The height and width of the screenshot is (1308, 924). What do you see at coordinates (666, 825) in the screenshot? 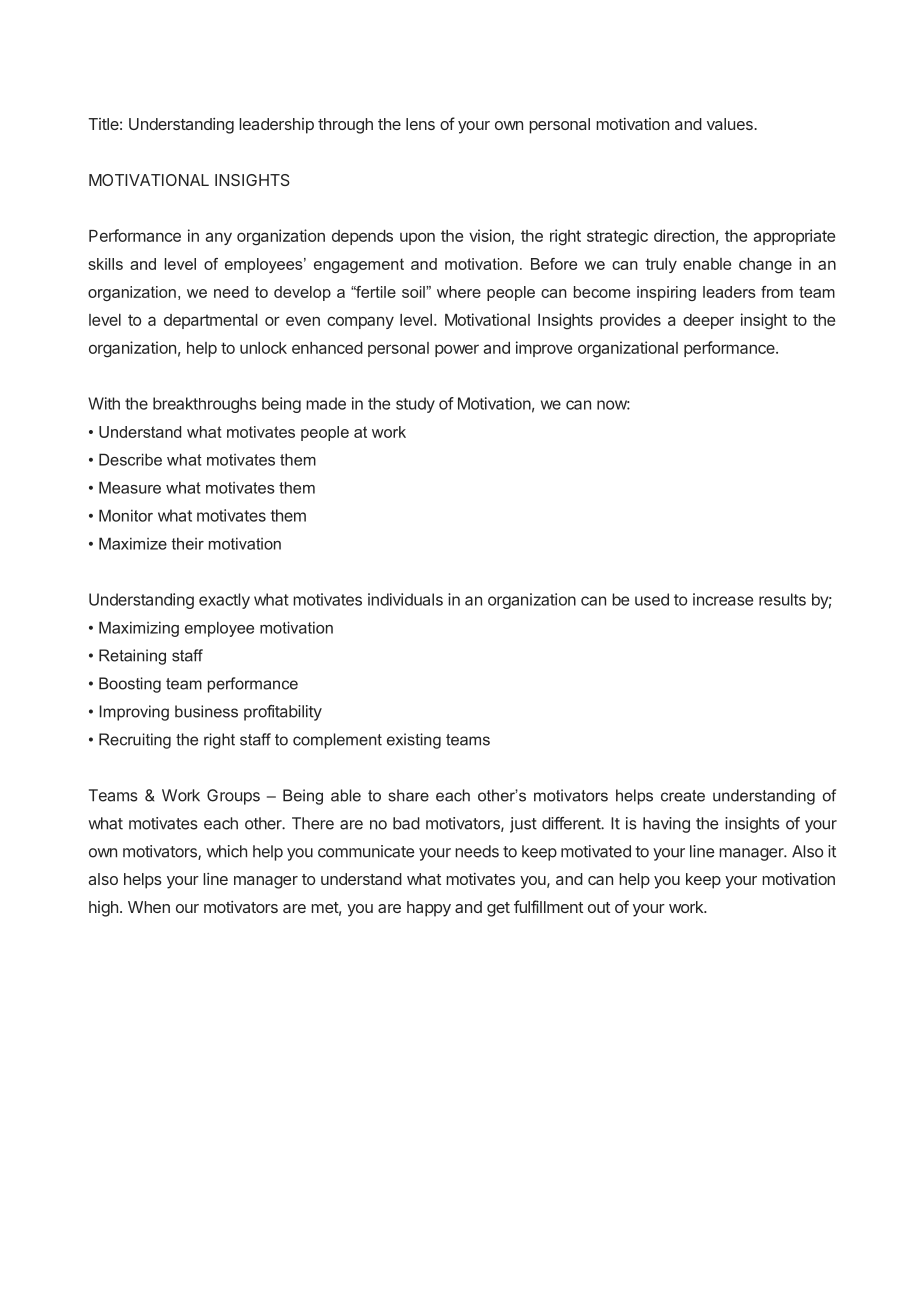
I see `having` at bounding box center [666, 825].
